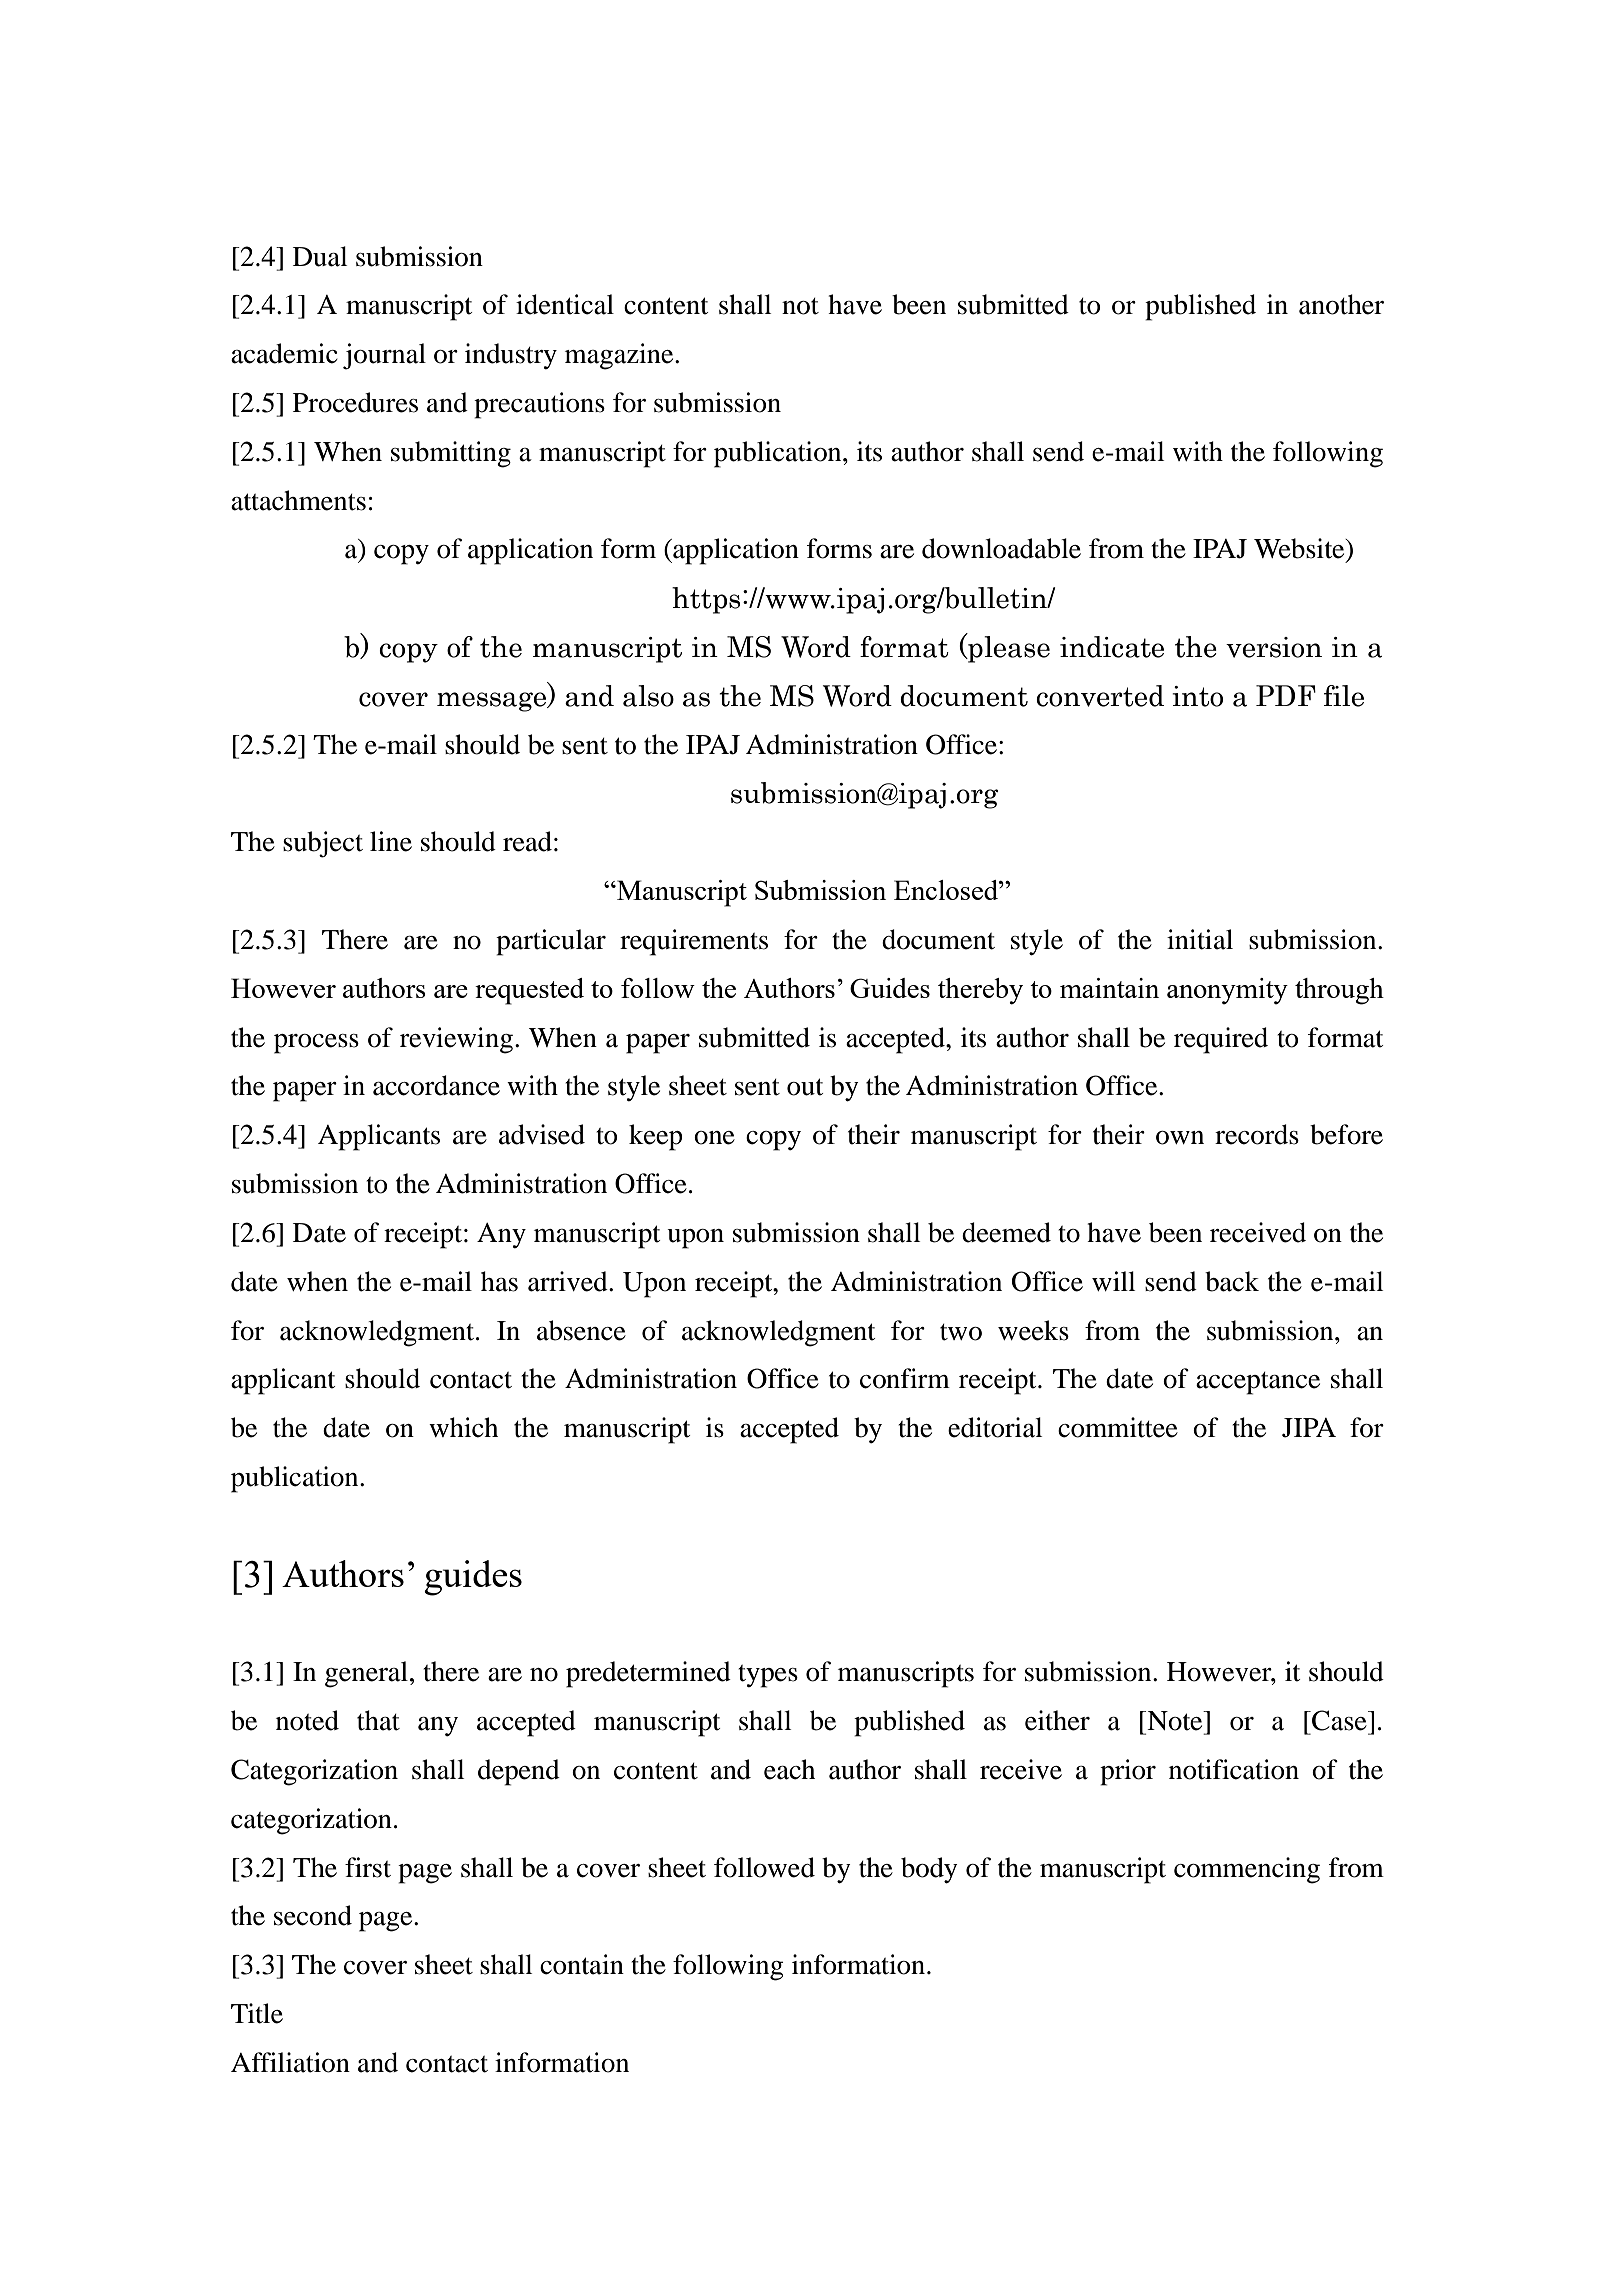 This screenshot has height=2283, width=1614. I want to click on confirm, so click(905, 1378).
